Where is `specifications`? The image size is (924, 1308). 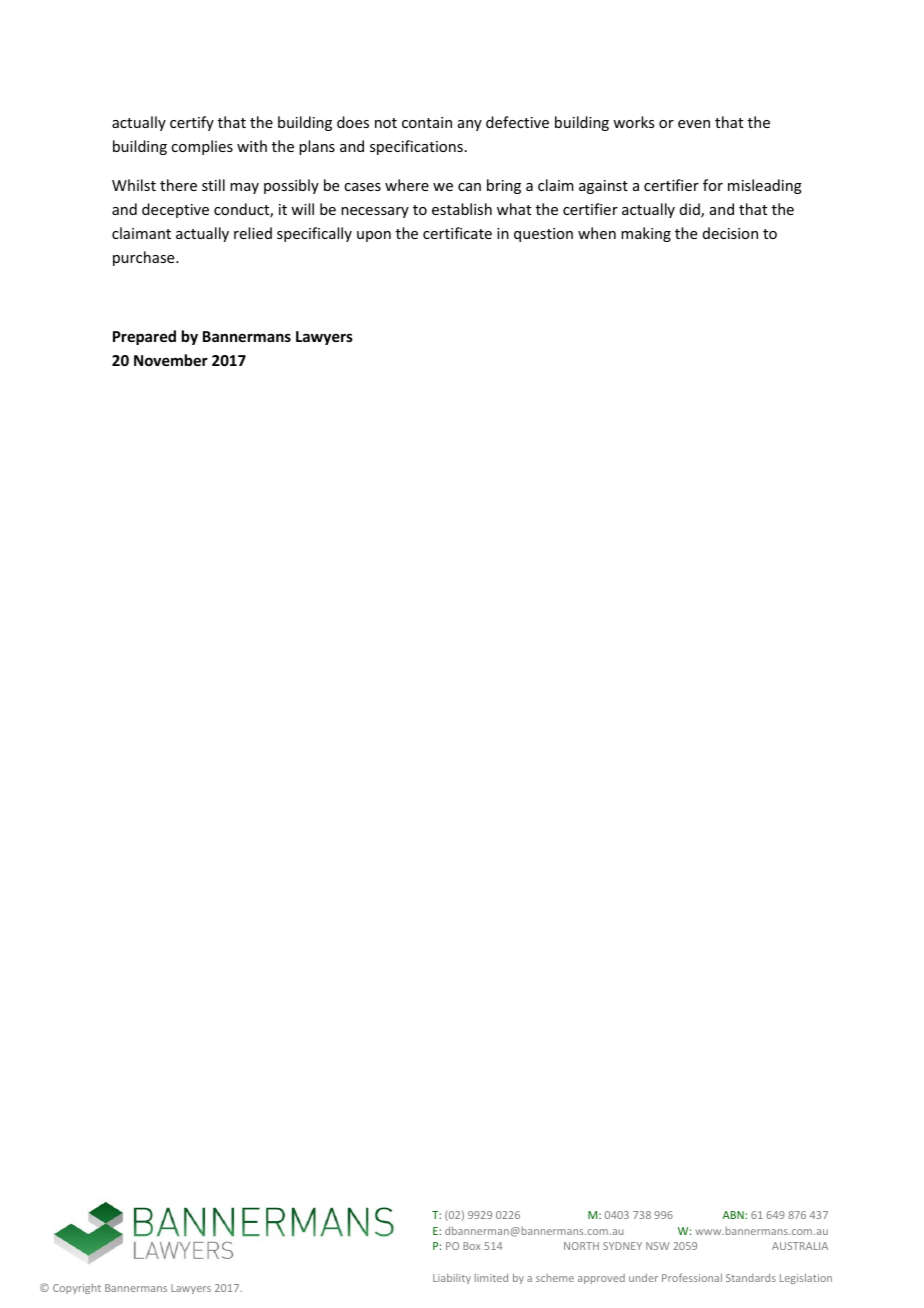 specifications is located at coordinates (416, 147).
